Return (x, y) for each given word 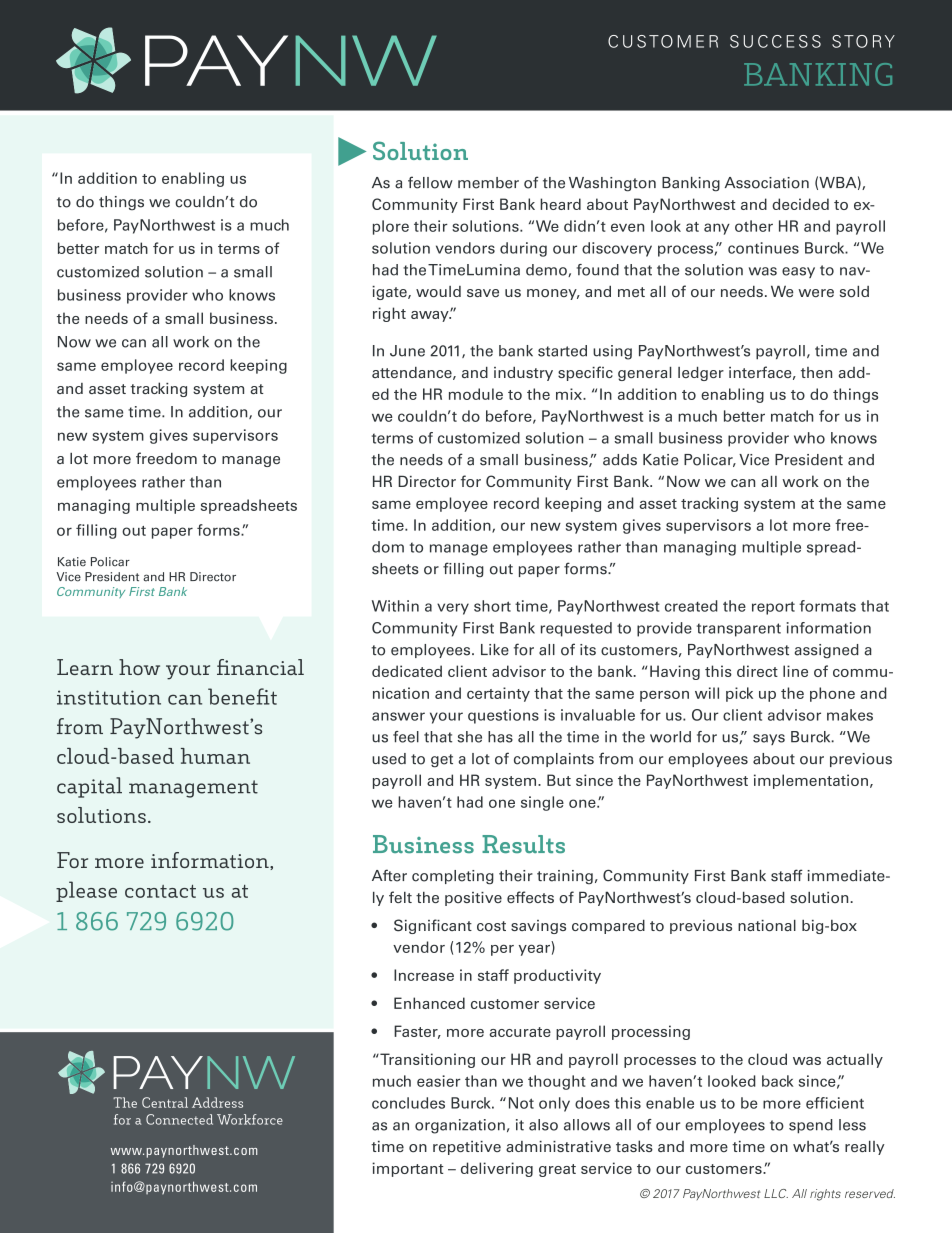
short (492, 606)
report (773, 608)
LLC (776, 1193)
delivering (497, 1169)
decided (800, 204)
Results (523, 844)
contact (160, 891)
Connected (179, 1119)
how (139, 667)
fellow (430, 182)
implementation (811, 781)
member (488, 183)
